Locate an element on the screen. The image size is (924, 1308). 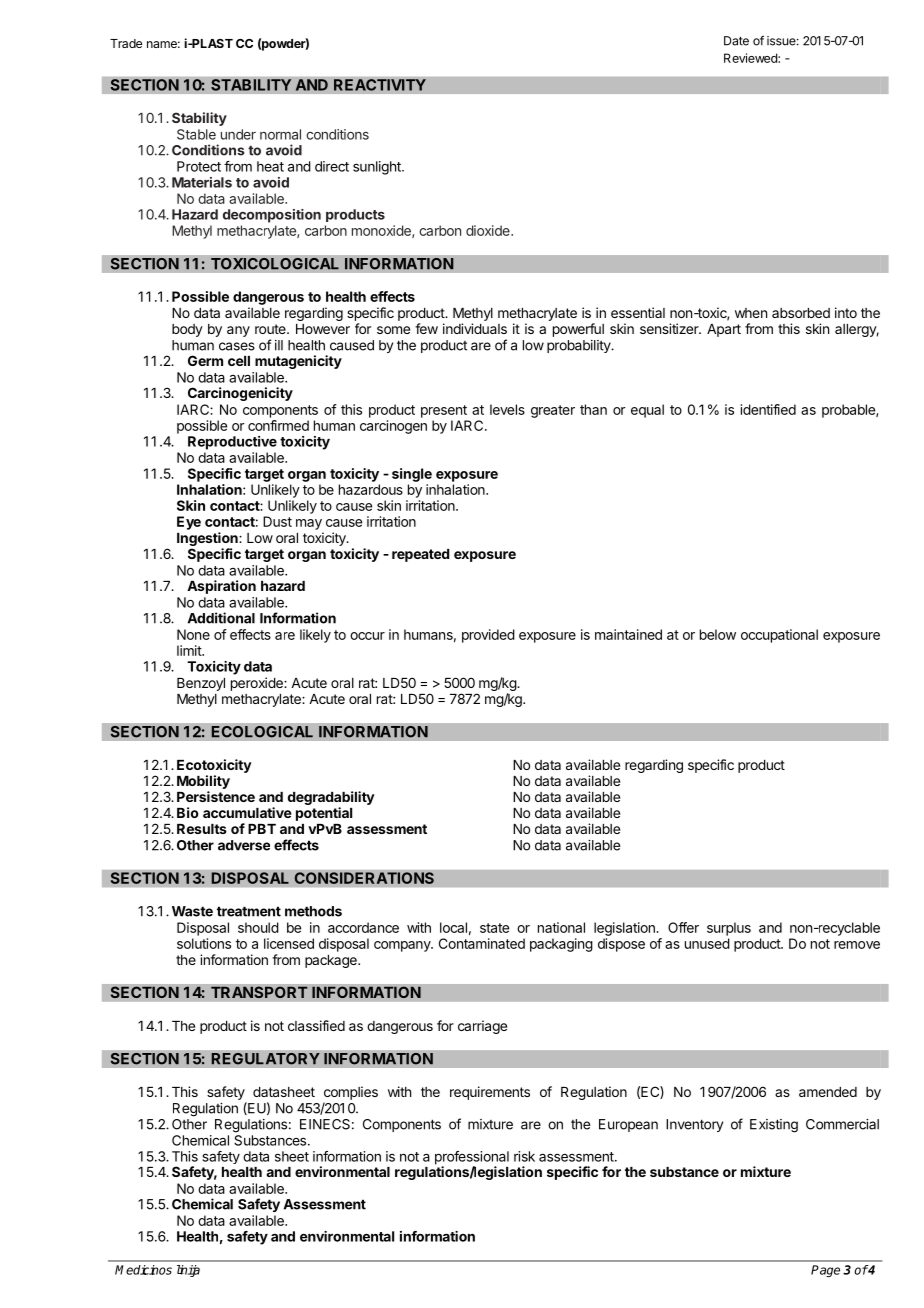
provided is located at coordinates (488, 636).
